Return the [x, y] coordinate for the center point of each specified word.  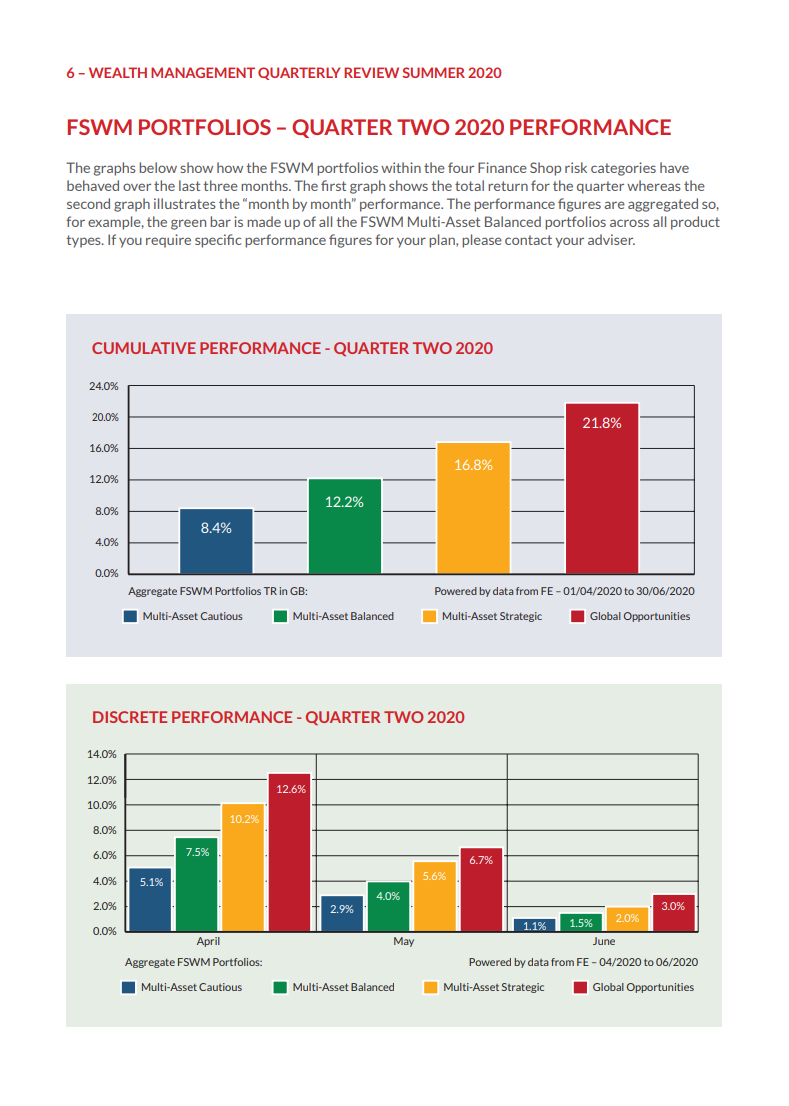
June [604, 941]
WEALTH [118, 72]
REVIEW [371, 72]
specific [218, 241]
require [168, 241]
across [629, 223]
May [404, 942]
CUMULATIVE [144, 348]
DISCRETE [130, 717]
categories [623, 169]
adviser [611, 239]
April [208, 942]
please [482, 241]
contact [528, 240]
